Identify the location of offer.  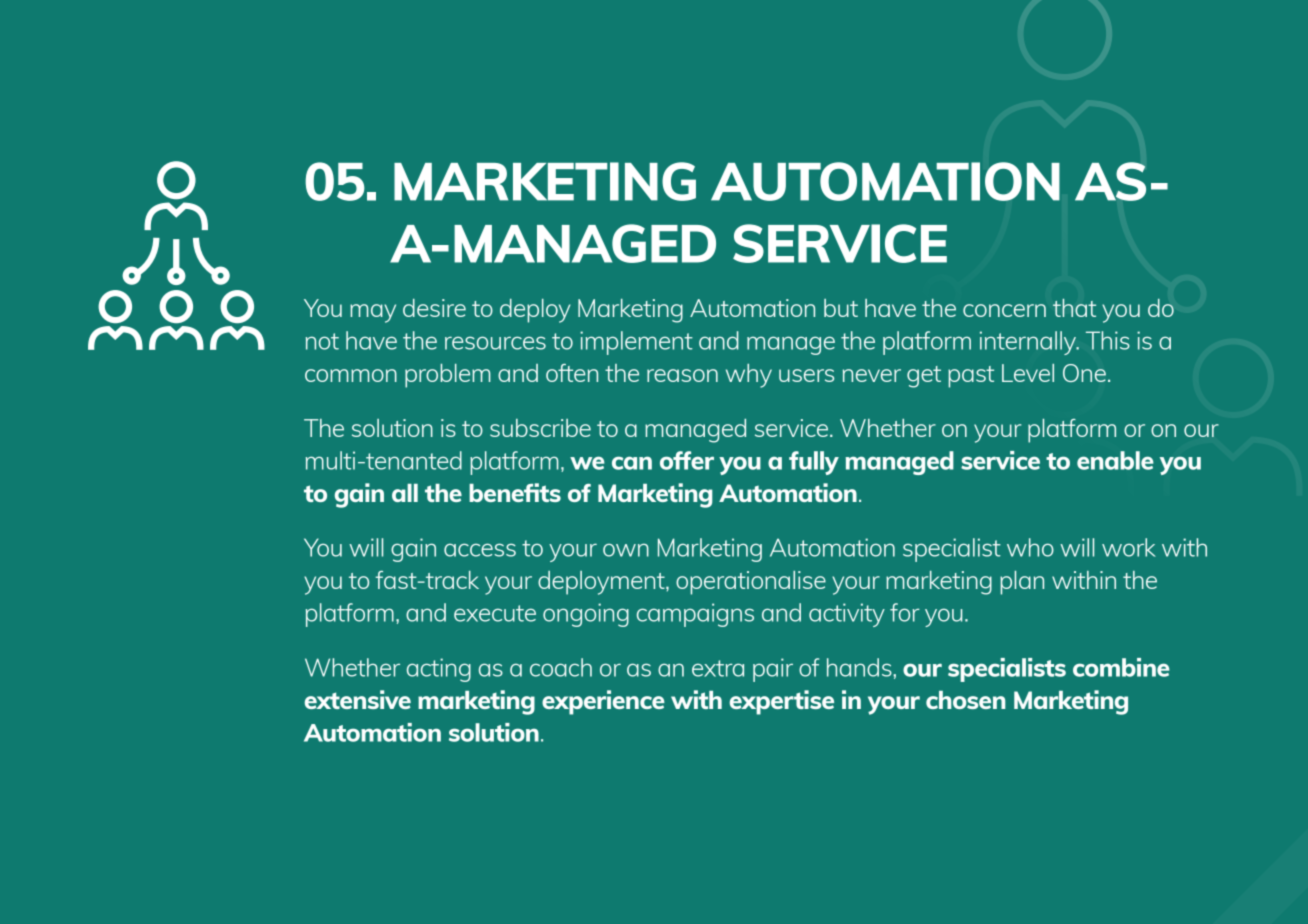
(687, 460).
